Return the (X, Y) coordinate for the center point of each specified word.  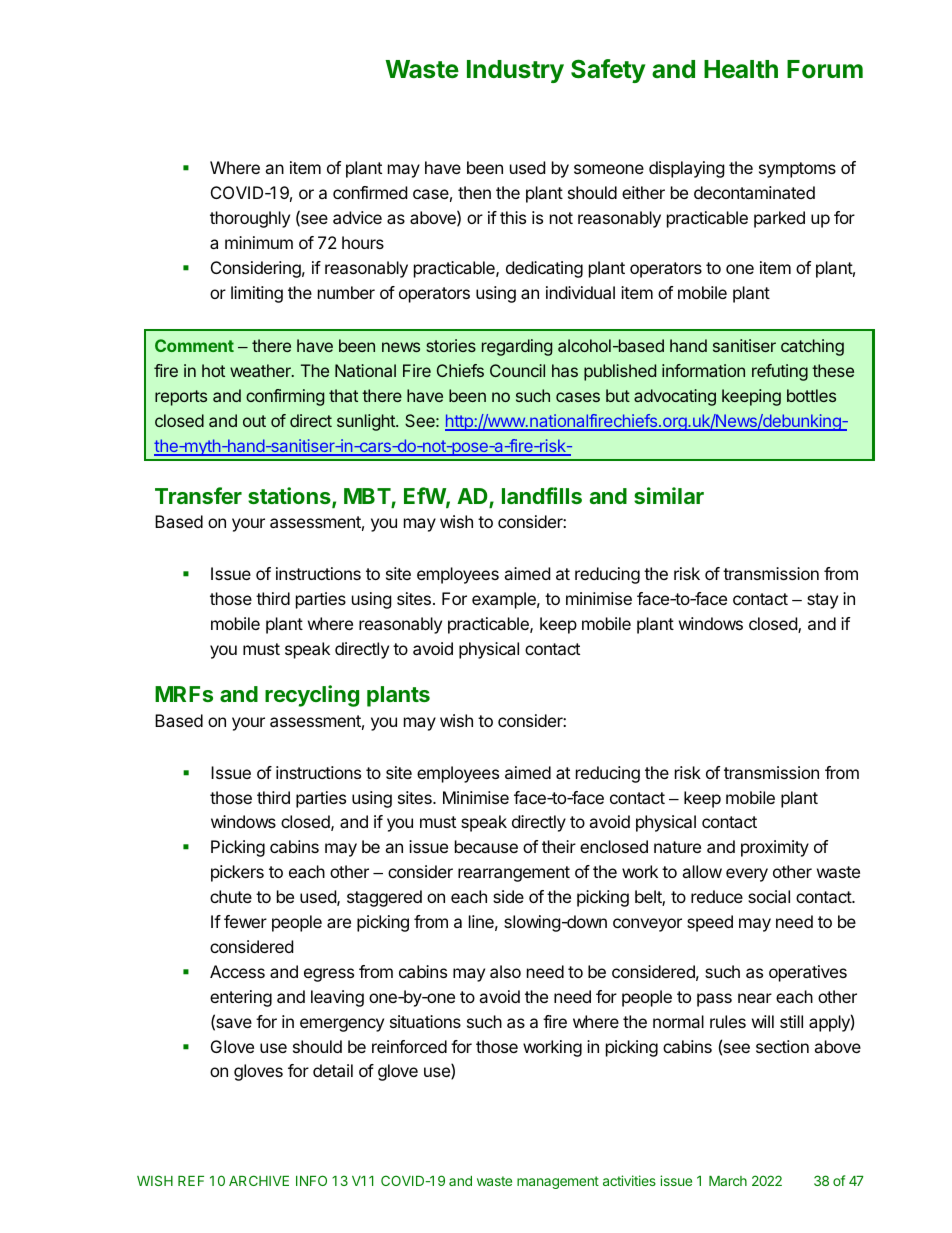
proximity (775, 848)
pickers (237, 873)
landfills (542, 495)
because (486, 846)
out (254, 421)
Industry (515, 71)
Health (741, 69)
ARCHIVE (259, 1180)
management (558, 1182)
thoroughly (250, 219)
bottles (811, 395)
